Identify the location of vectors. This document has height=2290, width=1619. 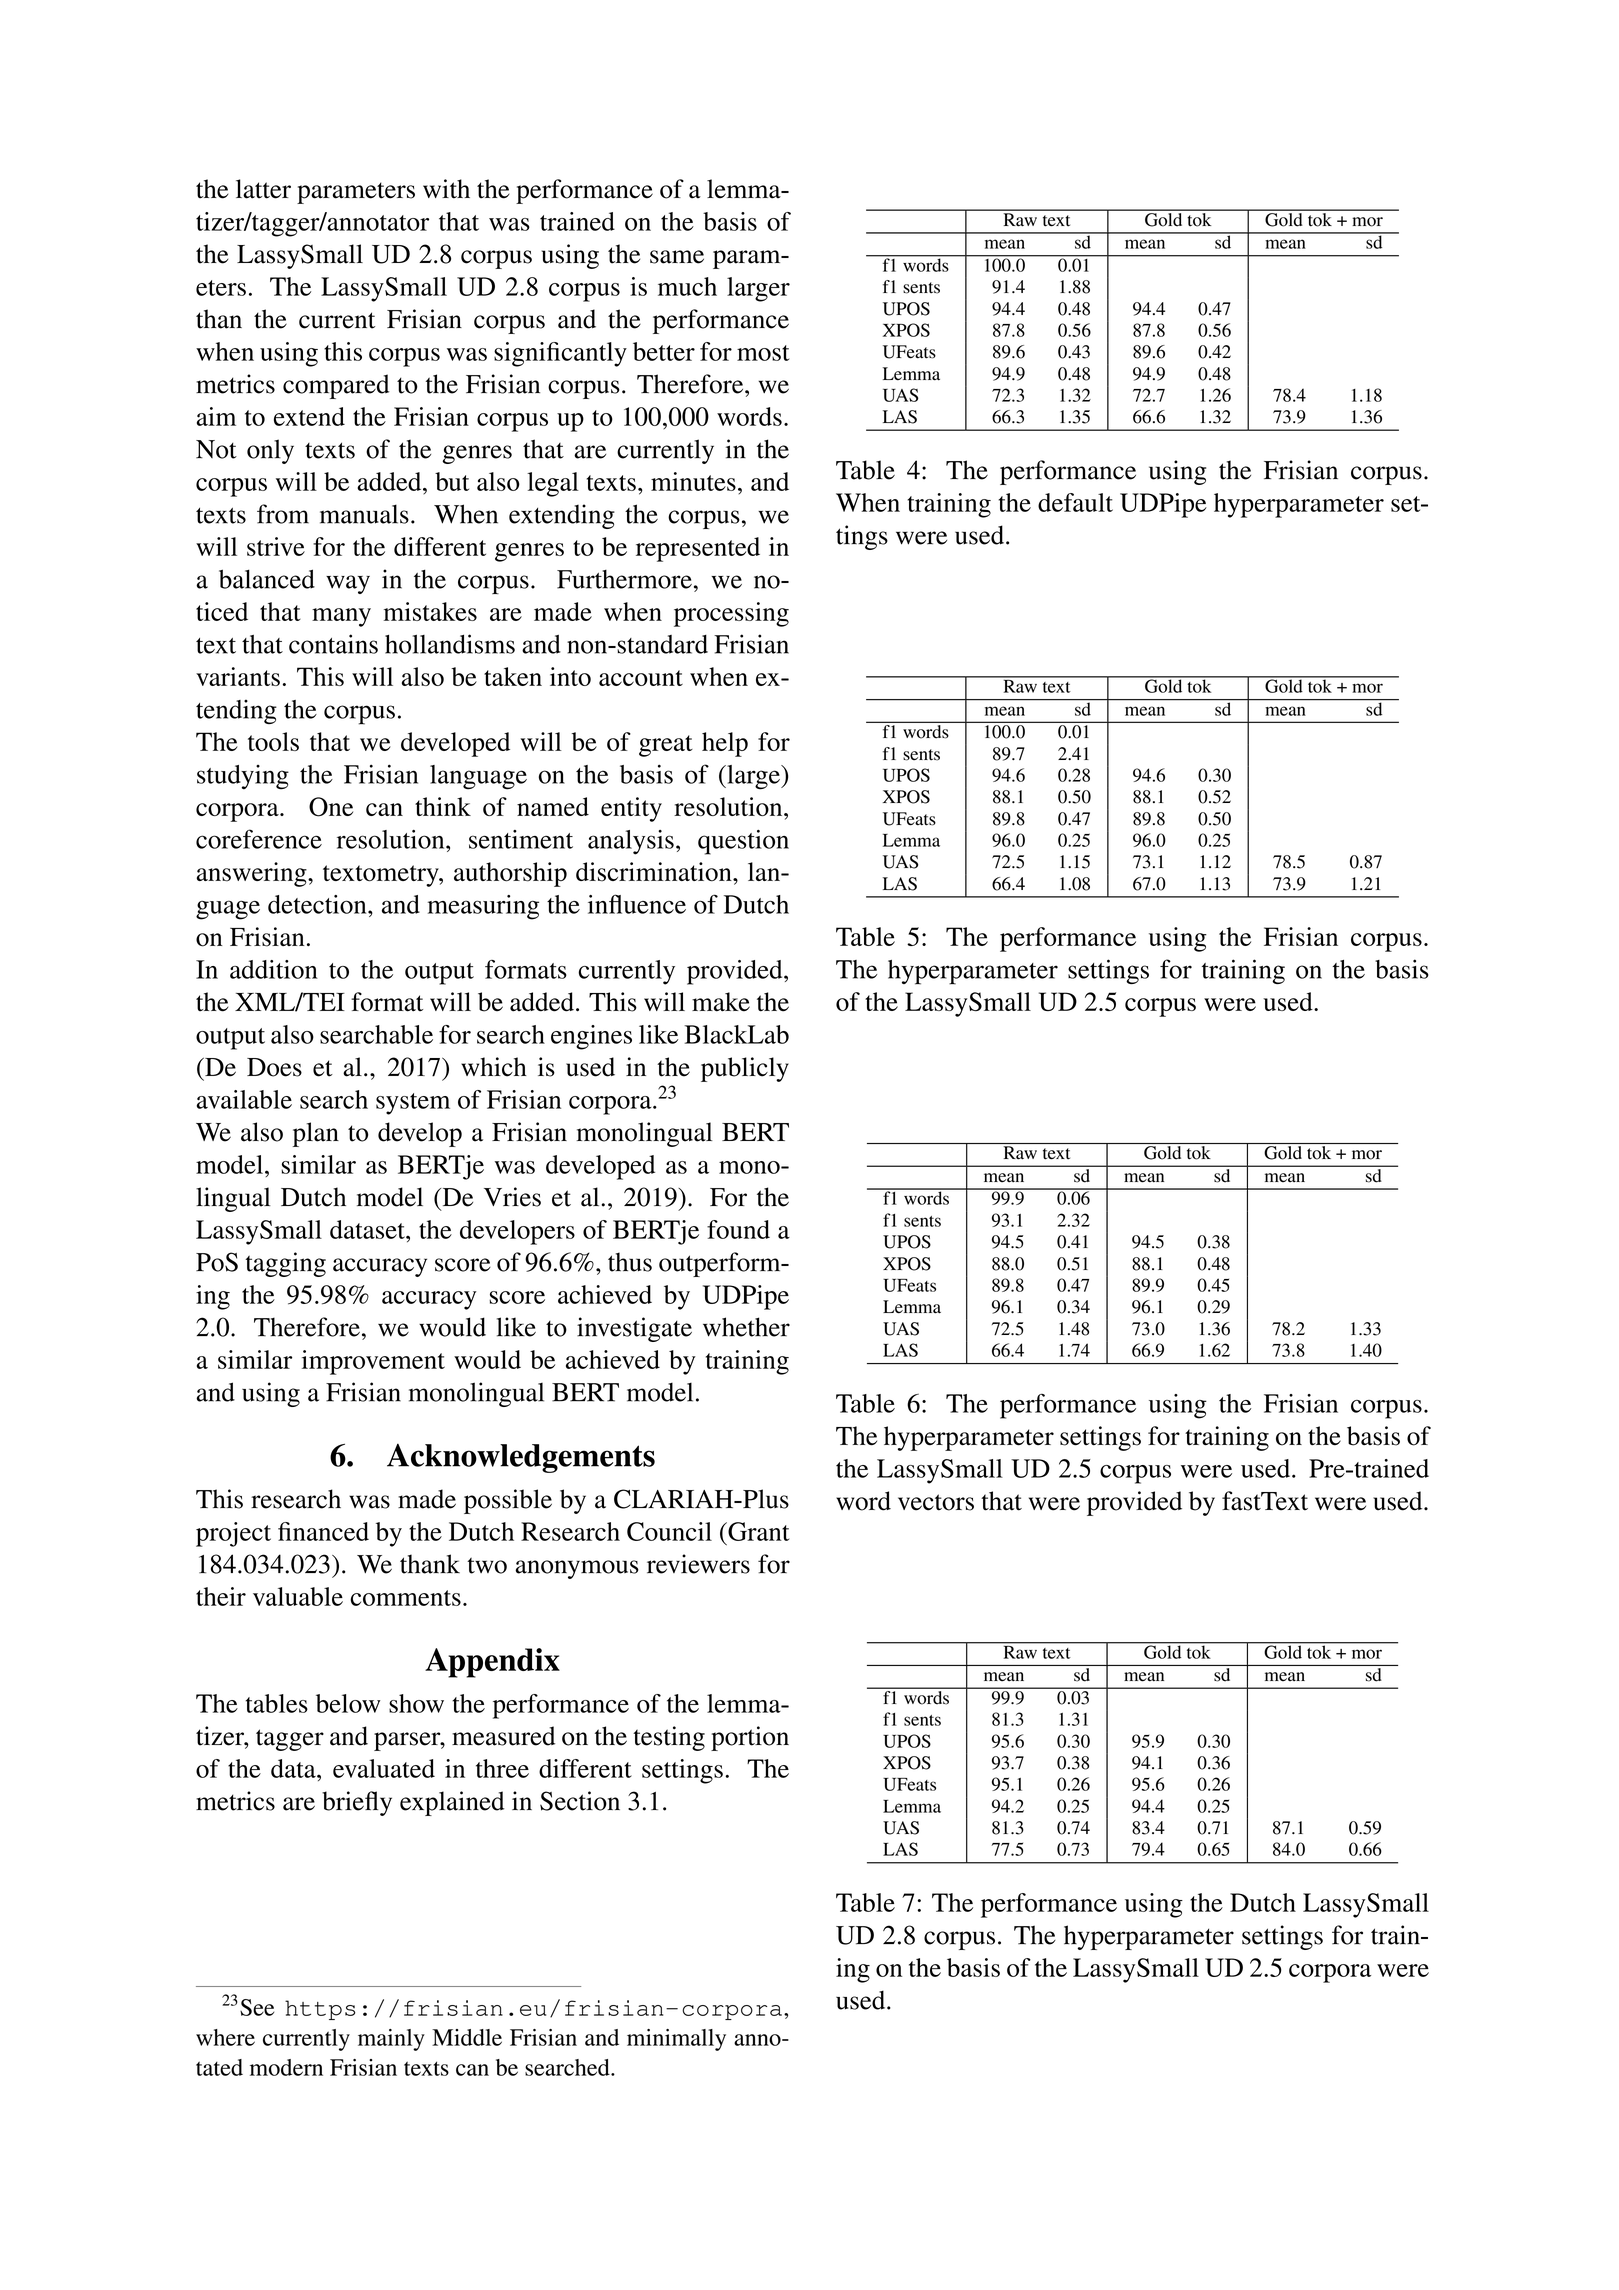
(936, 1502).
